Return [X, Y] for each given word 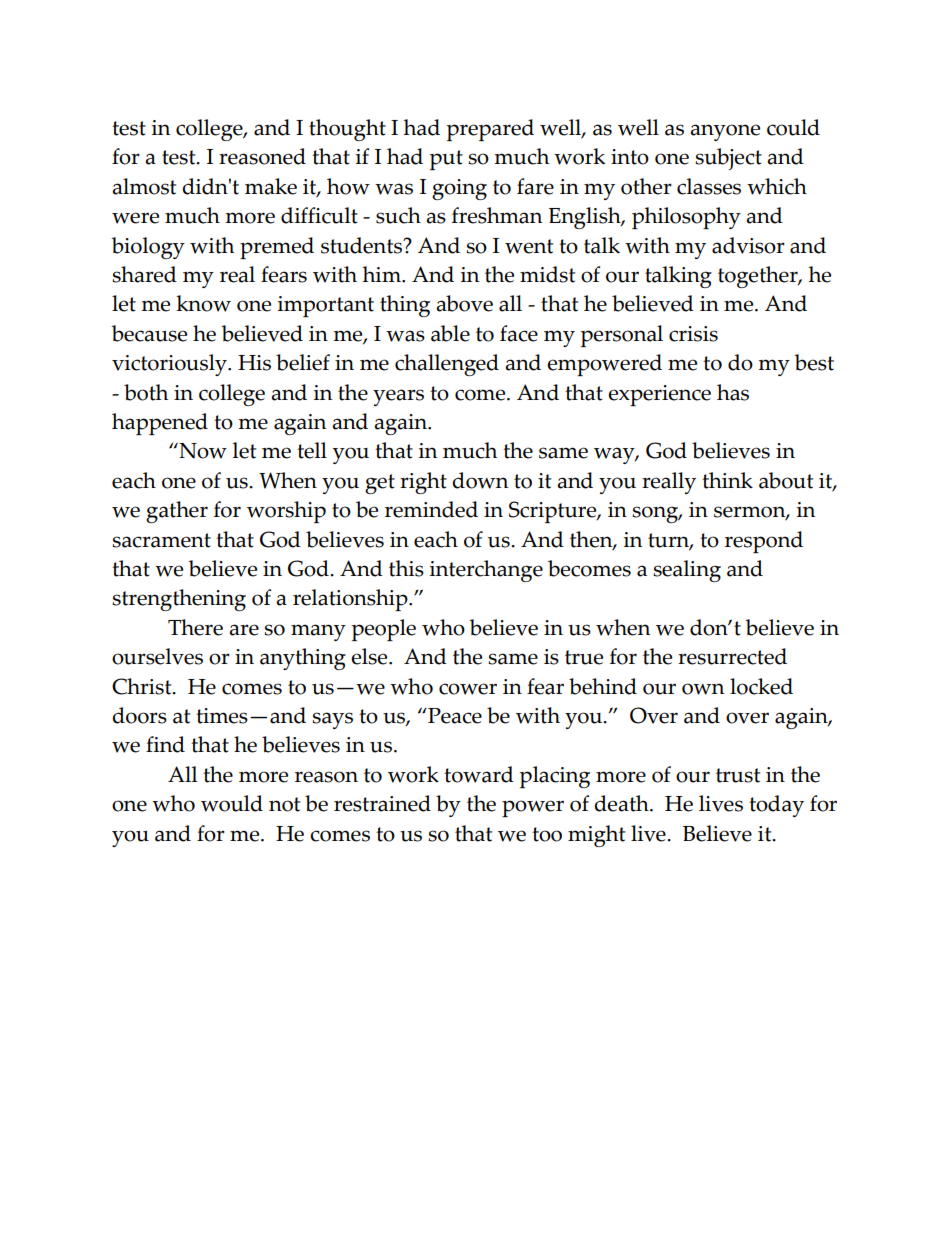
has [733, 392]
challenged [447, 365]
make [271, 186]
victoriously [170, 365]
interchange [486, 571]
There [195, 627]
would [232, 803]
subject [728, 159]
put [446, 160]
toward [479, 774]
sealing [687, 571]
